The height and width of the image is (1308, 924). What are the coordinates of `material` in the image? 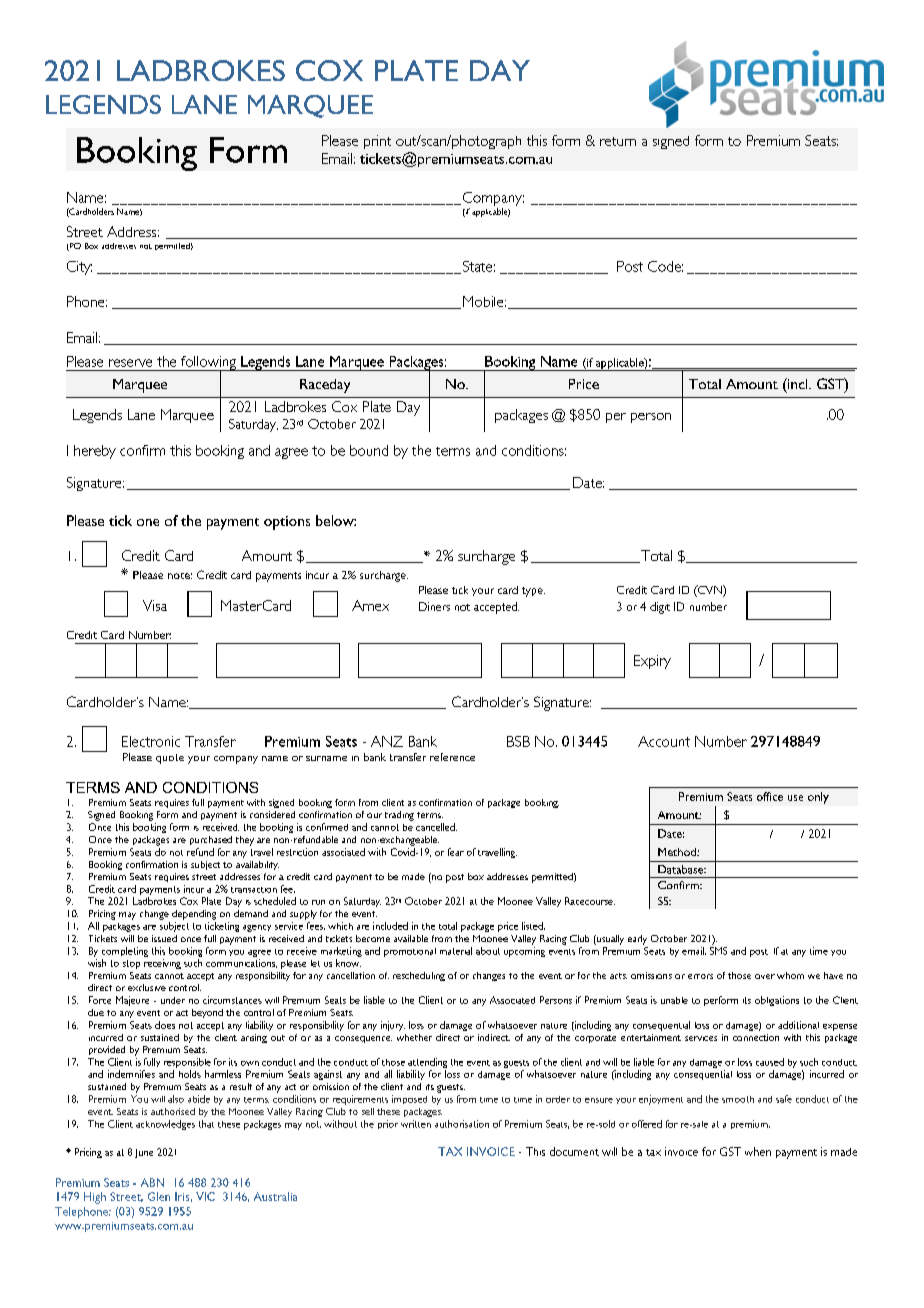 It's located at (456, 951).
